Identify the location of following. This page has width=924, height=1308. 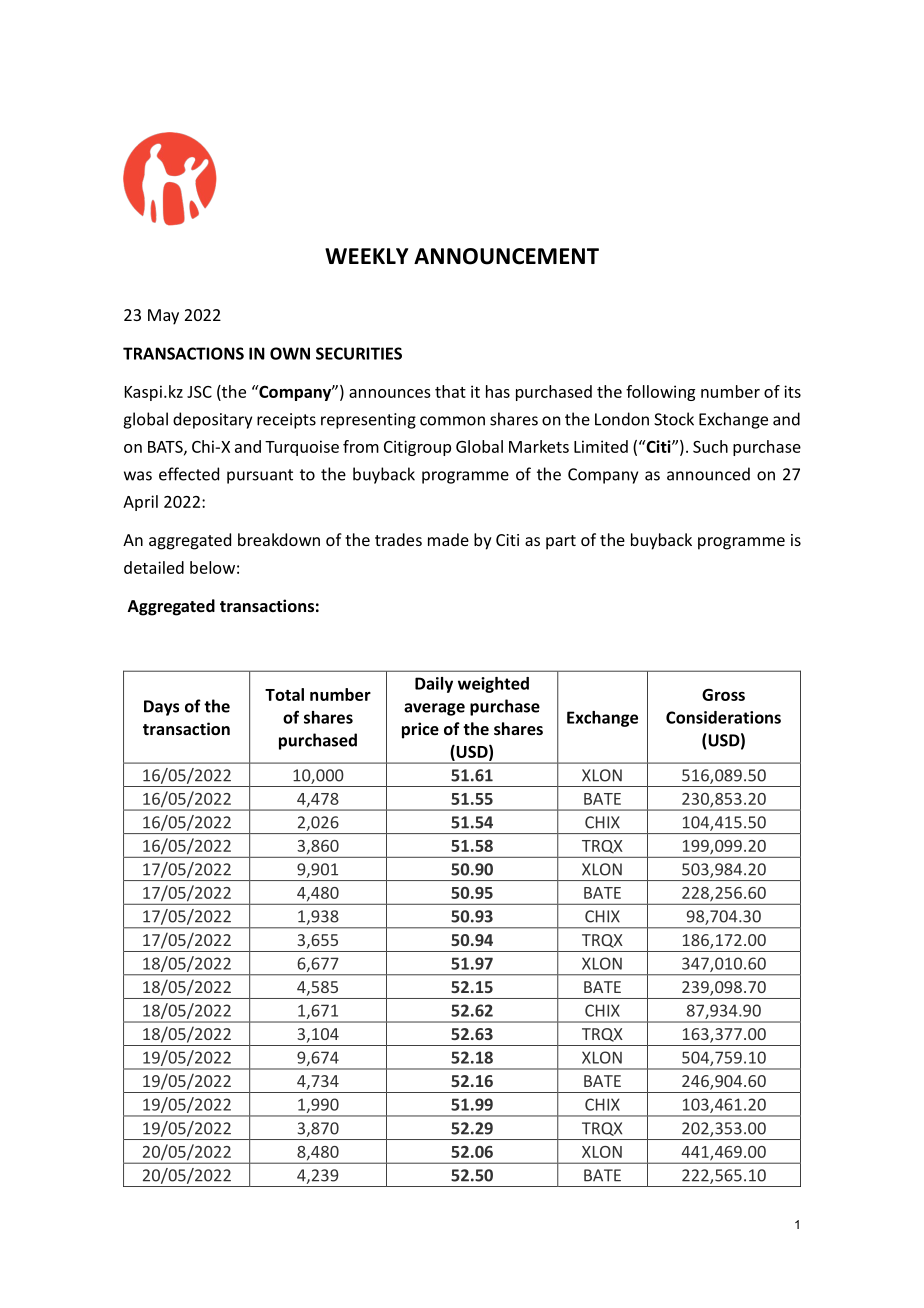
(660, 393).
